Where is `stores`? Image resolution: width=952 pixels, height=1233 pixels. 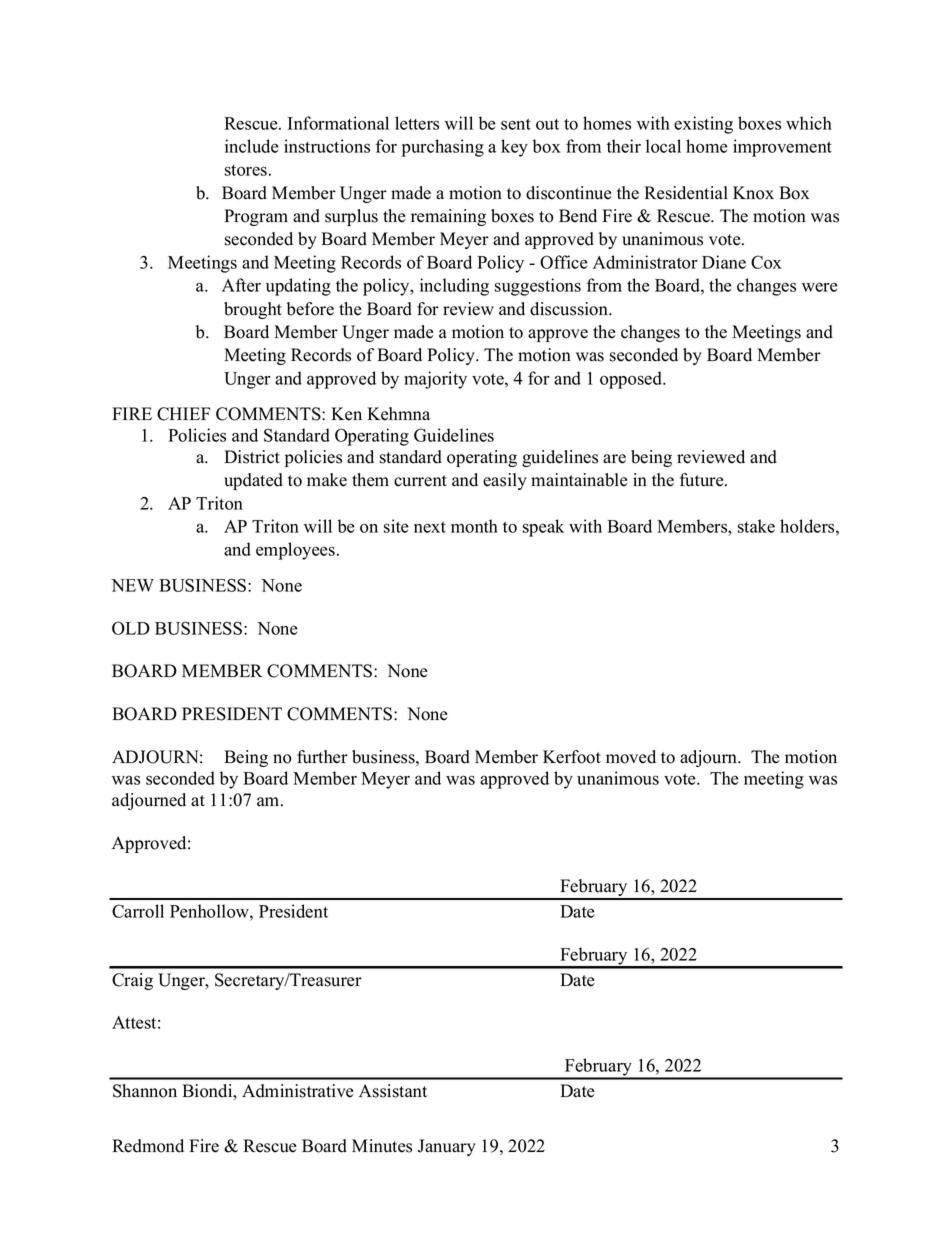 stores is located at coordinates (246, 170).
